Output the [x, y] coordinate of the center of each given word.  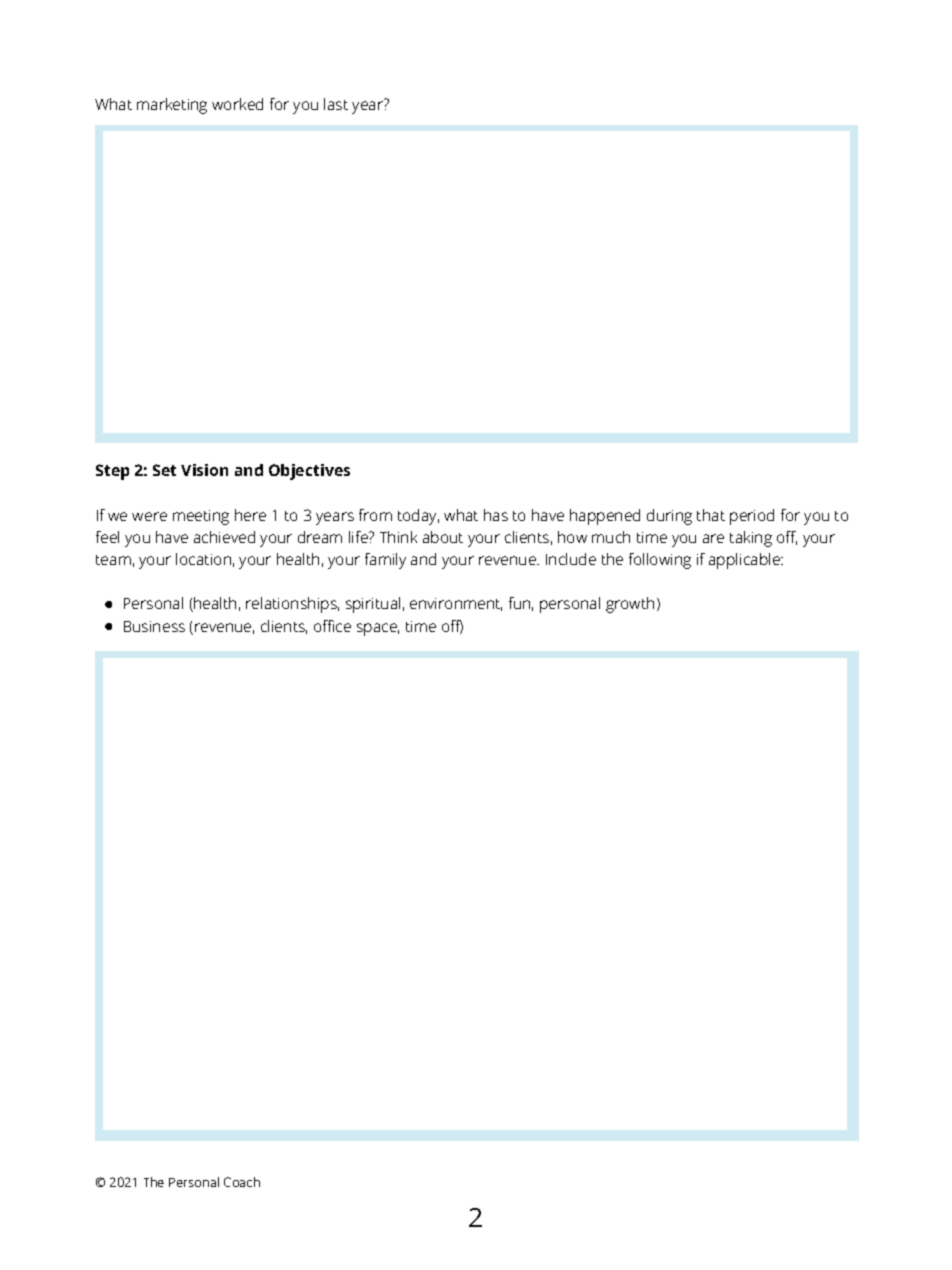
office [332, 626]
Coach [242, 1182]
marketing [172, 106]
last [336, 104]
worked [237, 104]
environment [456, 604]
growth [630, 605]
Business [154, 626]
